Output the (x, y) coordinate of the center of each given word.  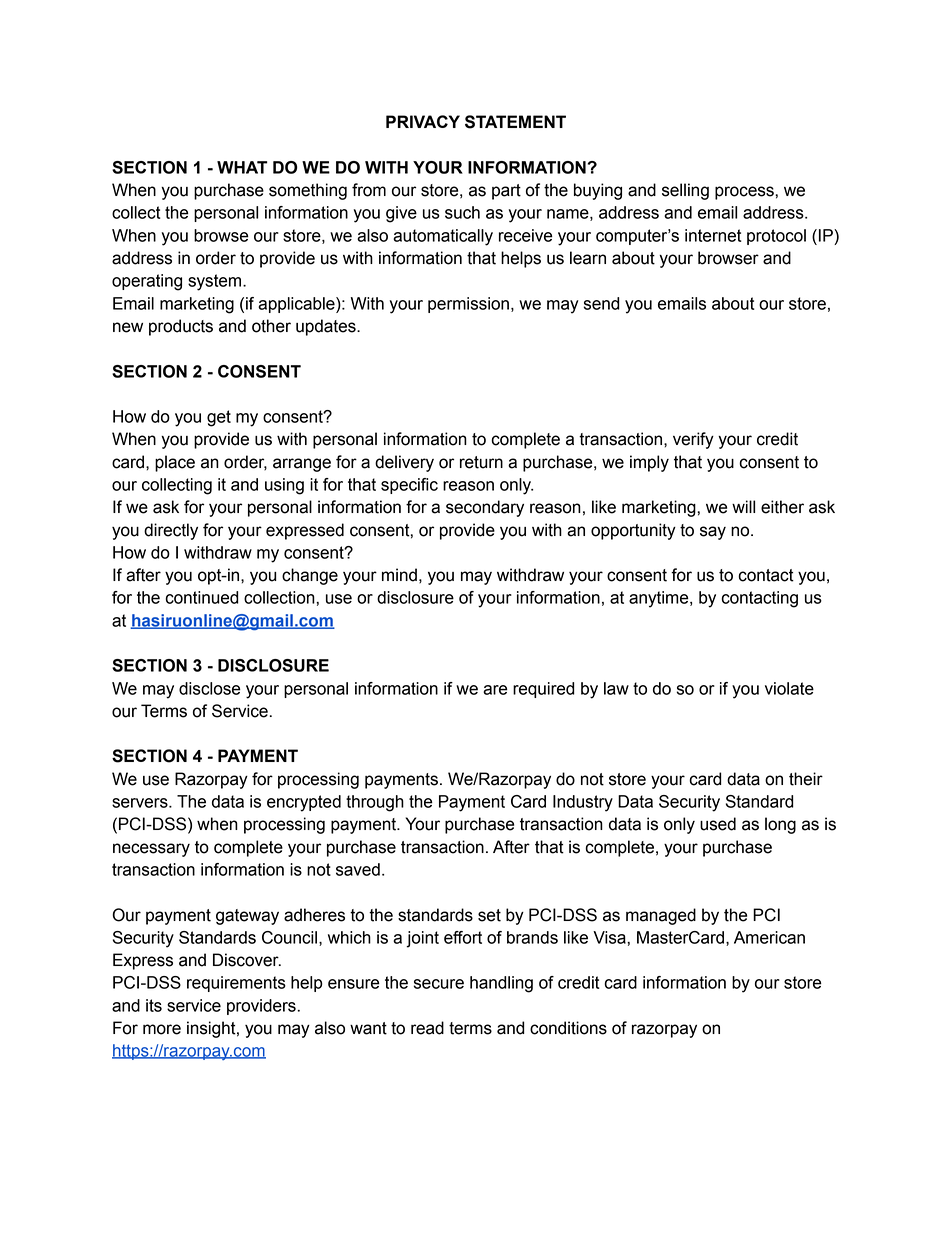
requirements (236, 984)
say (713, 533)
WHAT (242, 167)
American (769, 937)
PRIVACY (423, 121)
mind (399, 575)
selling (685, 191)
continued (202, 597)
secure (439, 984)
